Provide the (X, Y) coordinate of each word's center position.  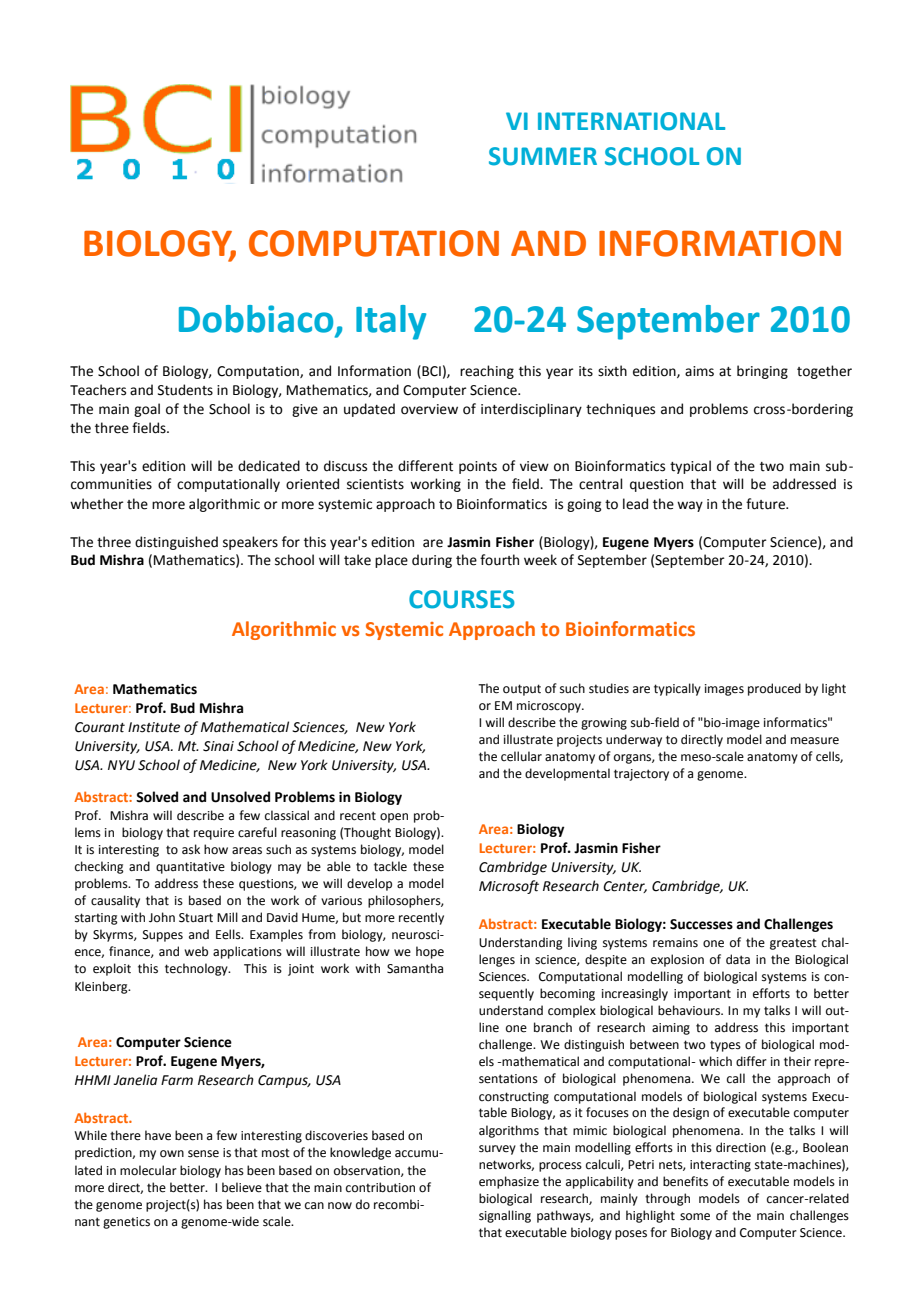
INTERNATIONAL (631, 121)
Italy (391, 322)
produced (774, 689)
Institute (154, 727)
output (522, 690)
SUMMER (543, 156)
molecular (148, 1170)
